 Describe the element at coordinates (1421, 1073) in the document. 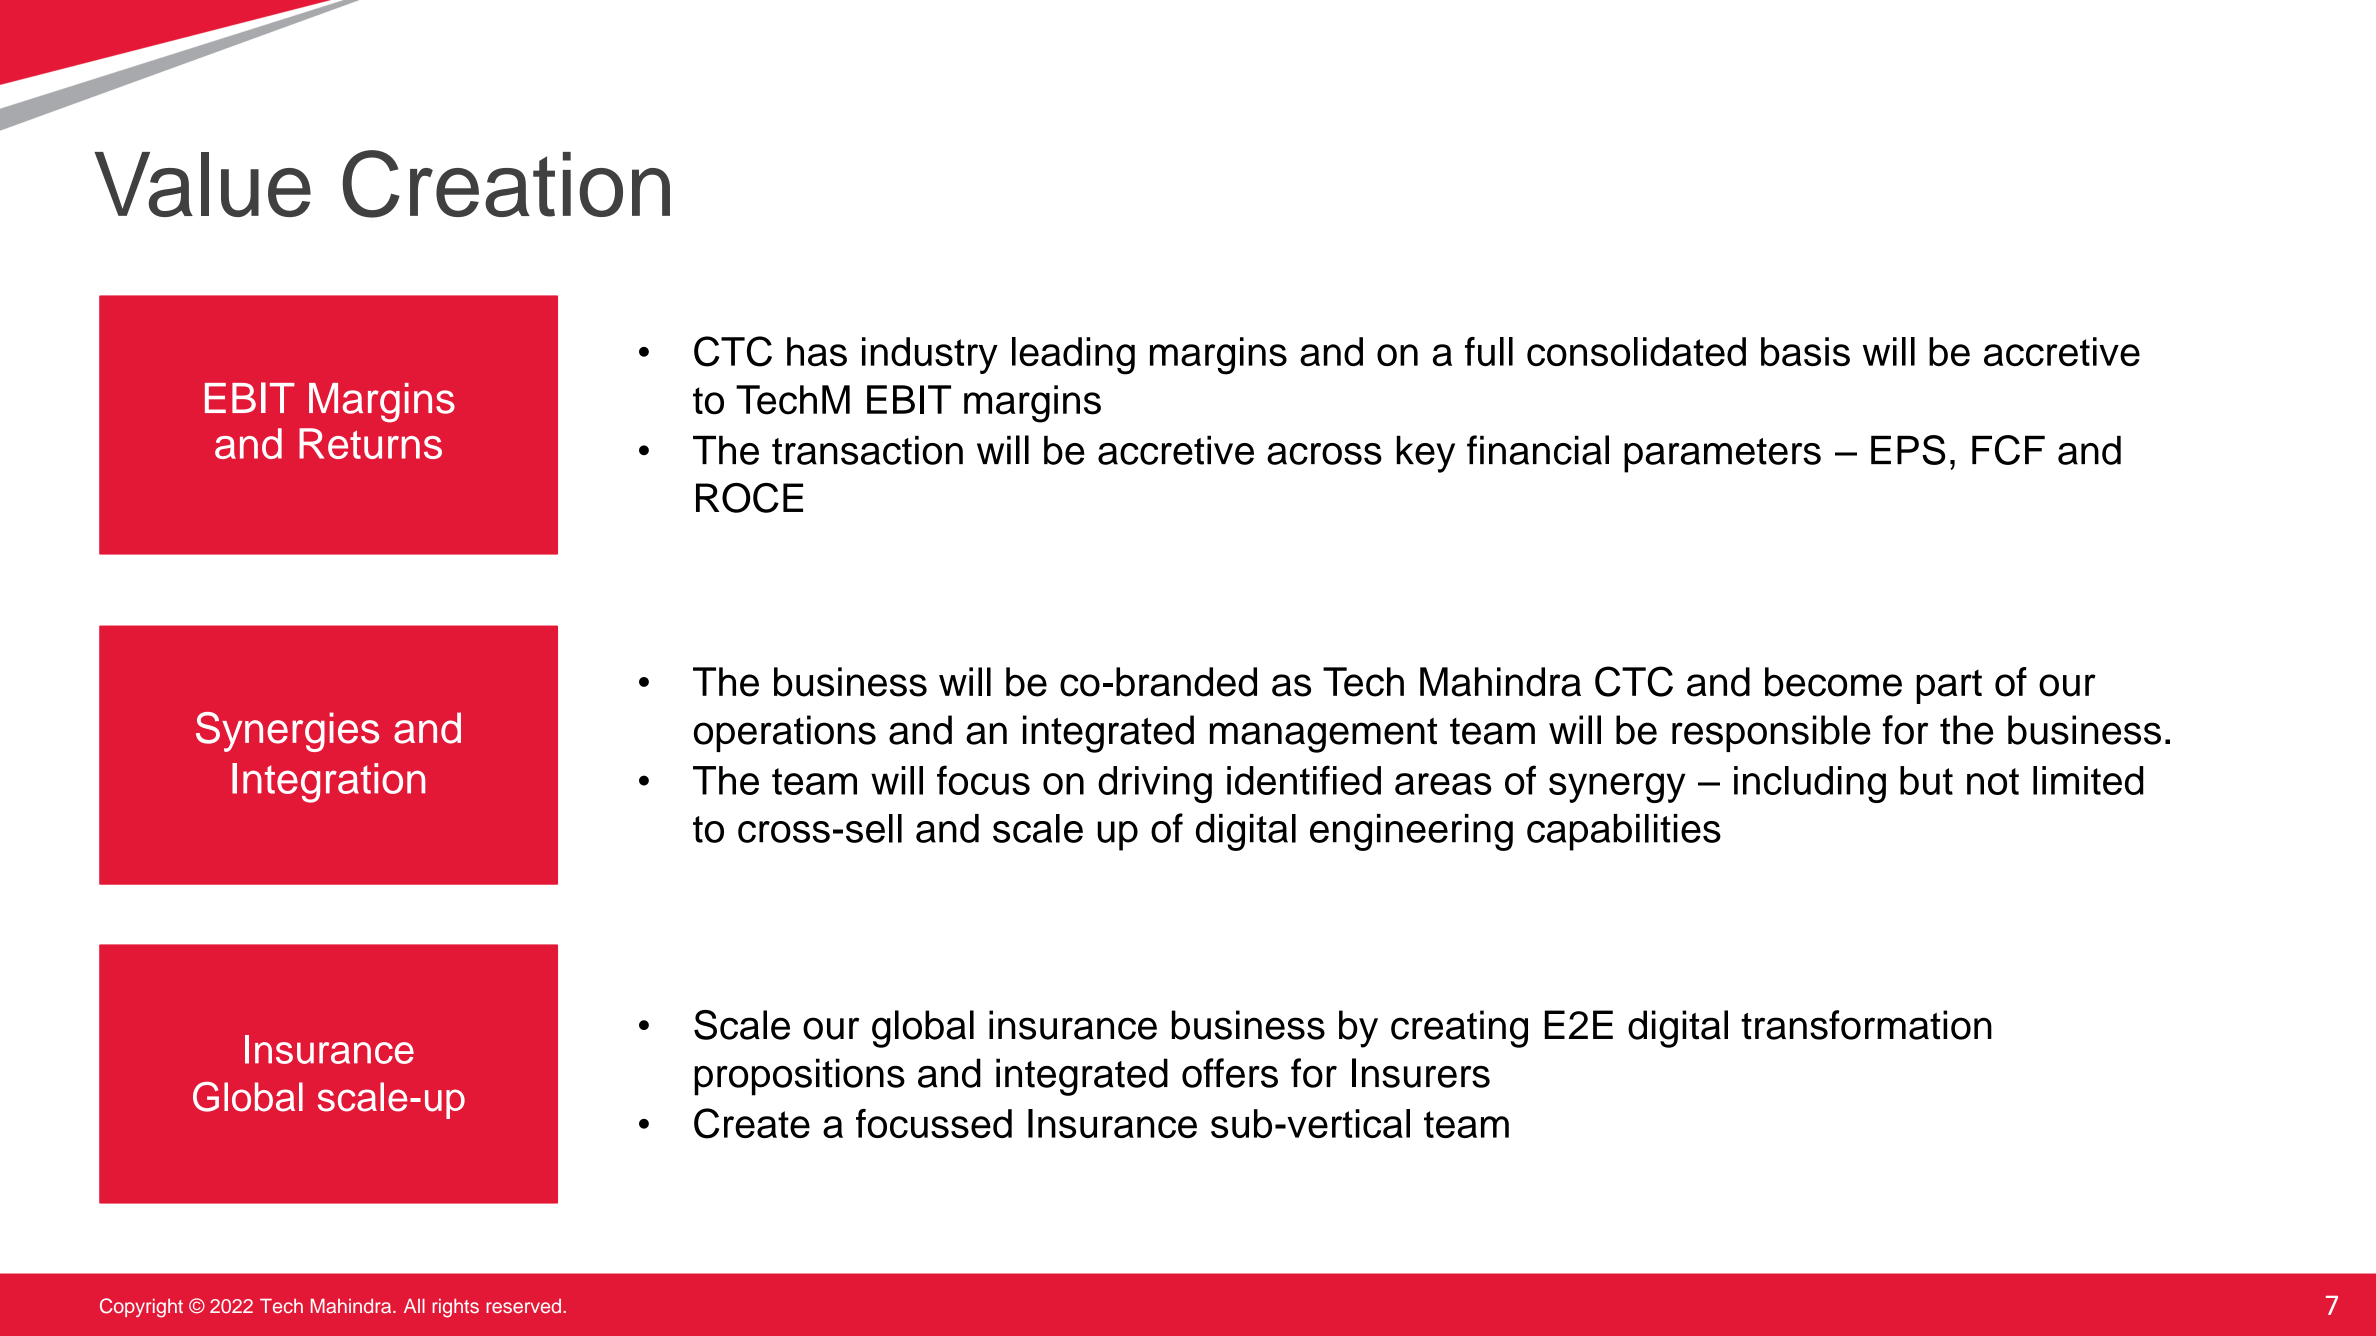

I see `Insurers` at that location.
